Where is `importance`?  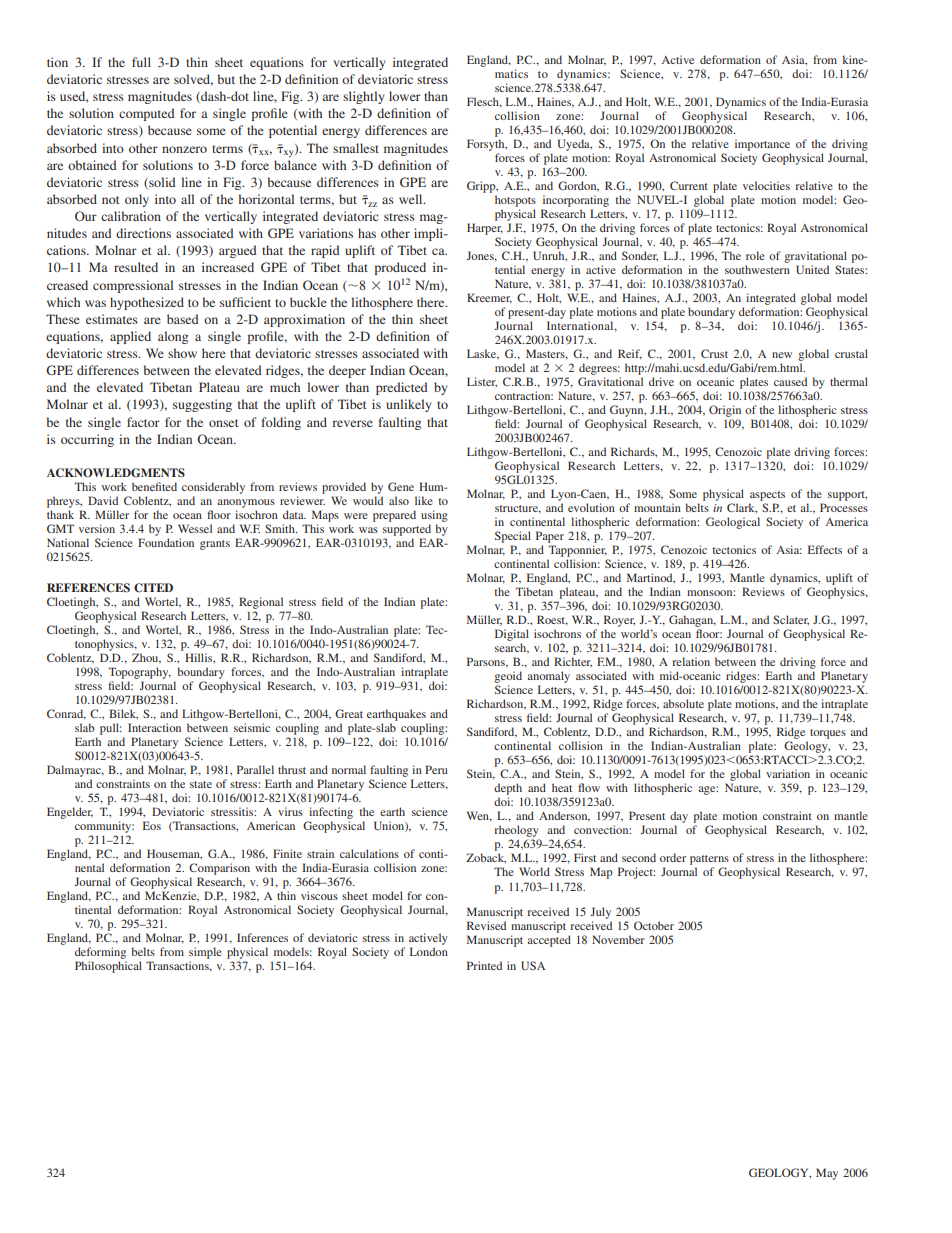 importance is located at coordinates (762, 145).
